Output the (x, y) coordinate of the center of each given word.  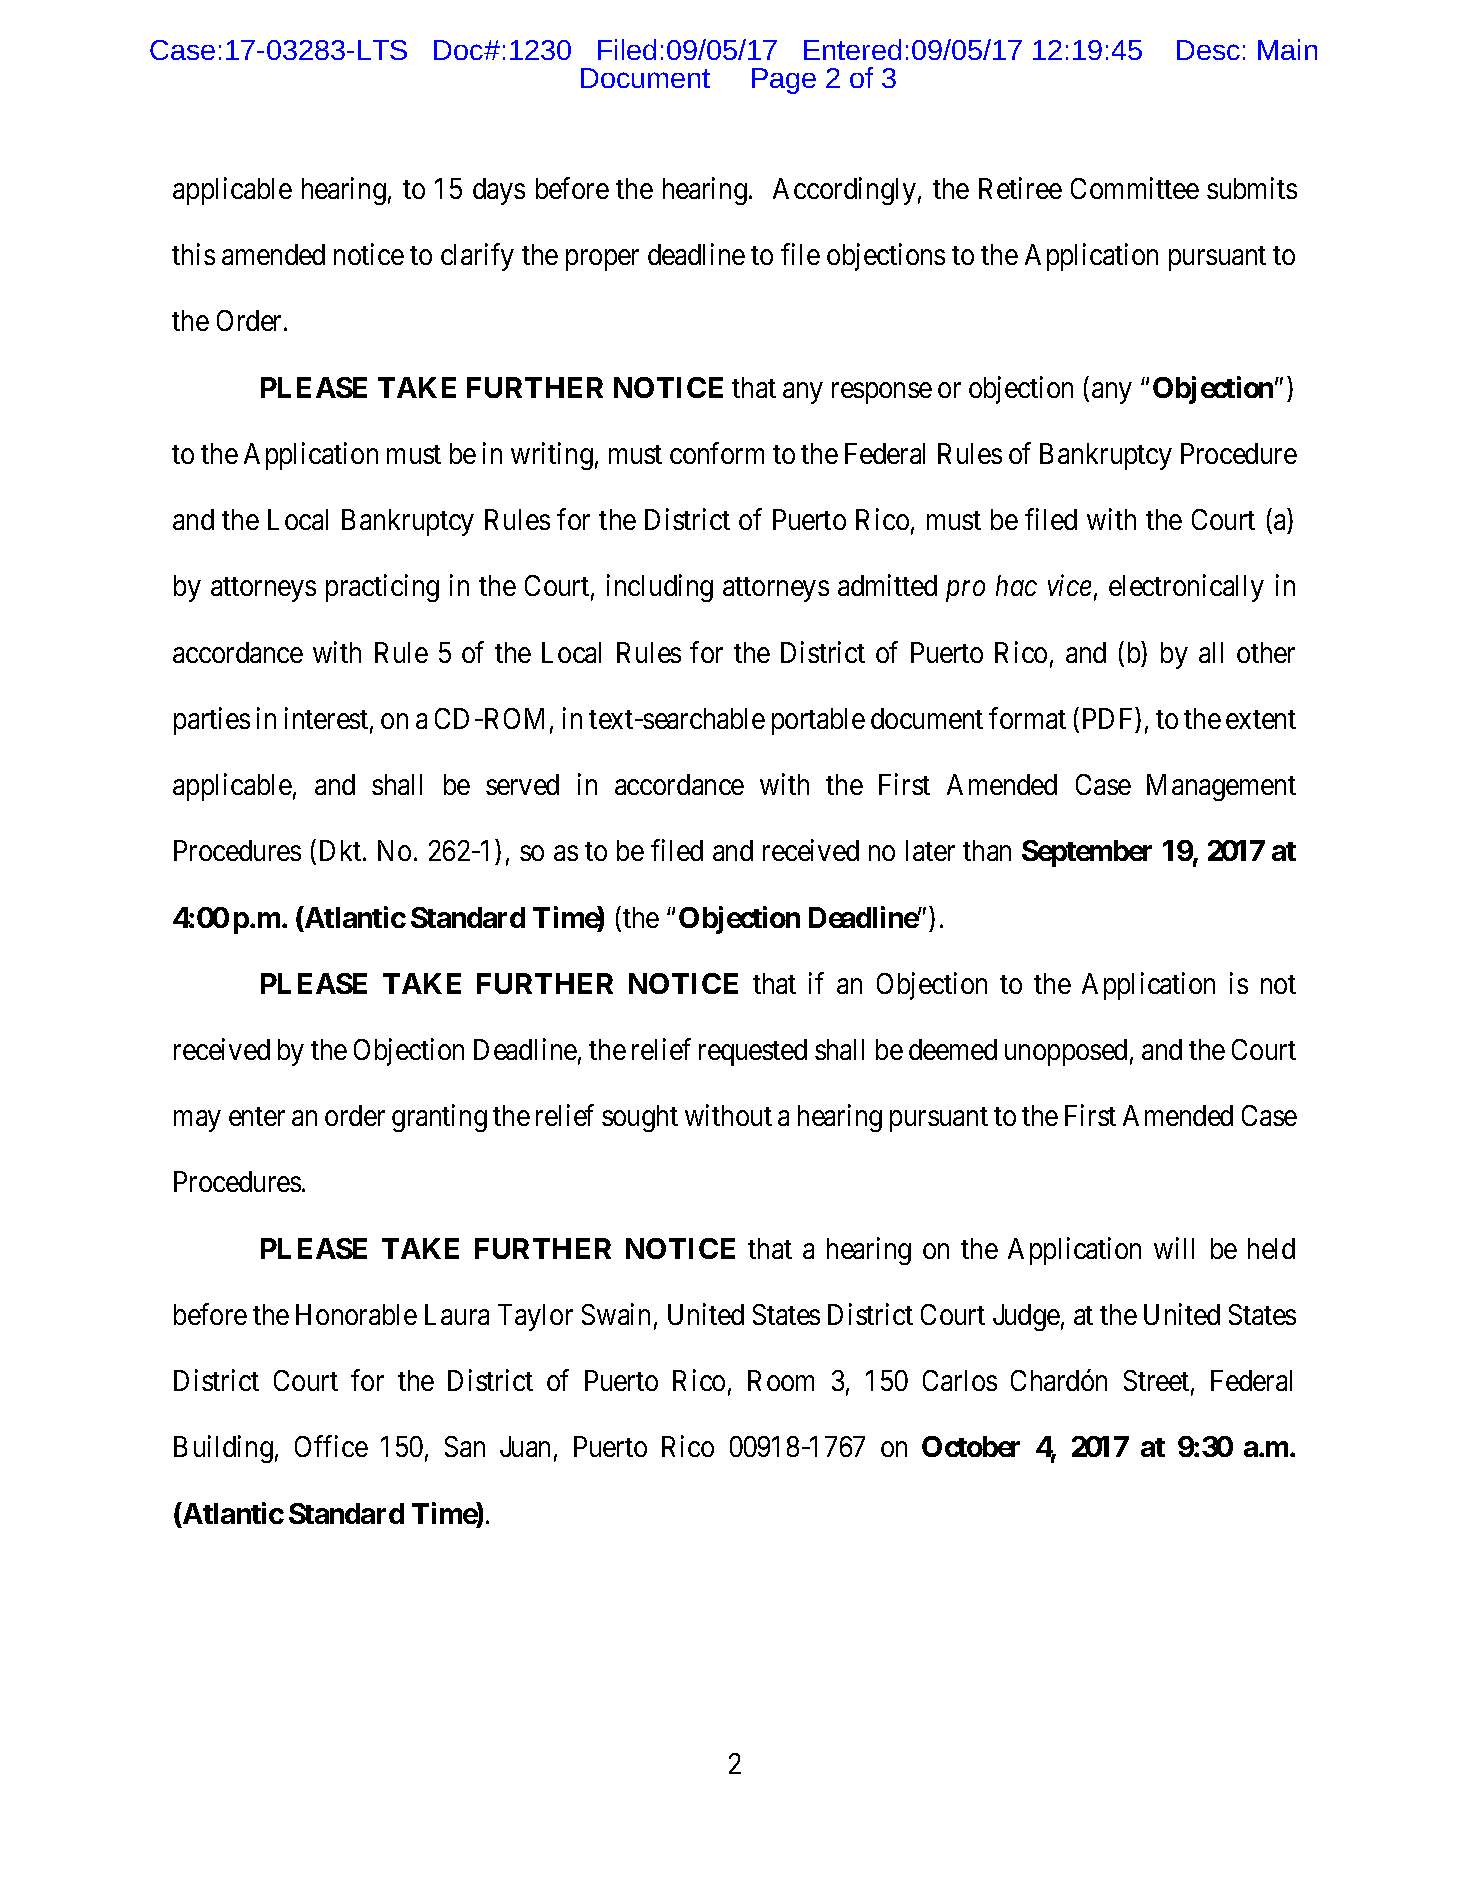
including (660, 588)
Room (781, 1380)
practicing (382, 588)
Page (784, 81)
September (1087, 853)
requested (753, 1052)
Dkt (342, 850)
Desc (1208, 50)
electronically (1186, 588)
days (499, 191)
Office (331, 1446)
